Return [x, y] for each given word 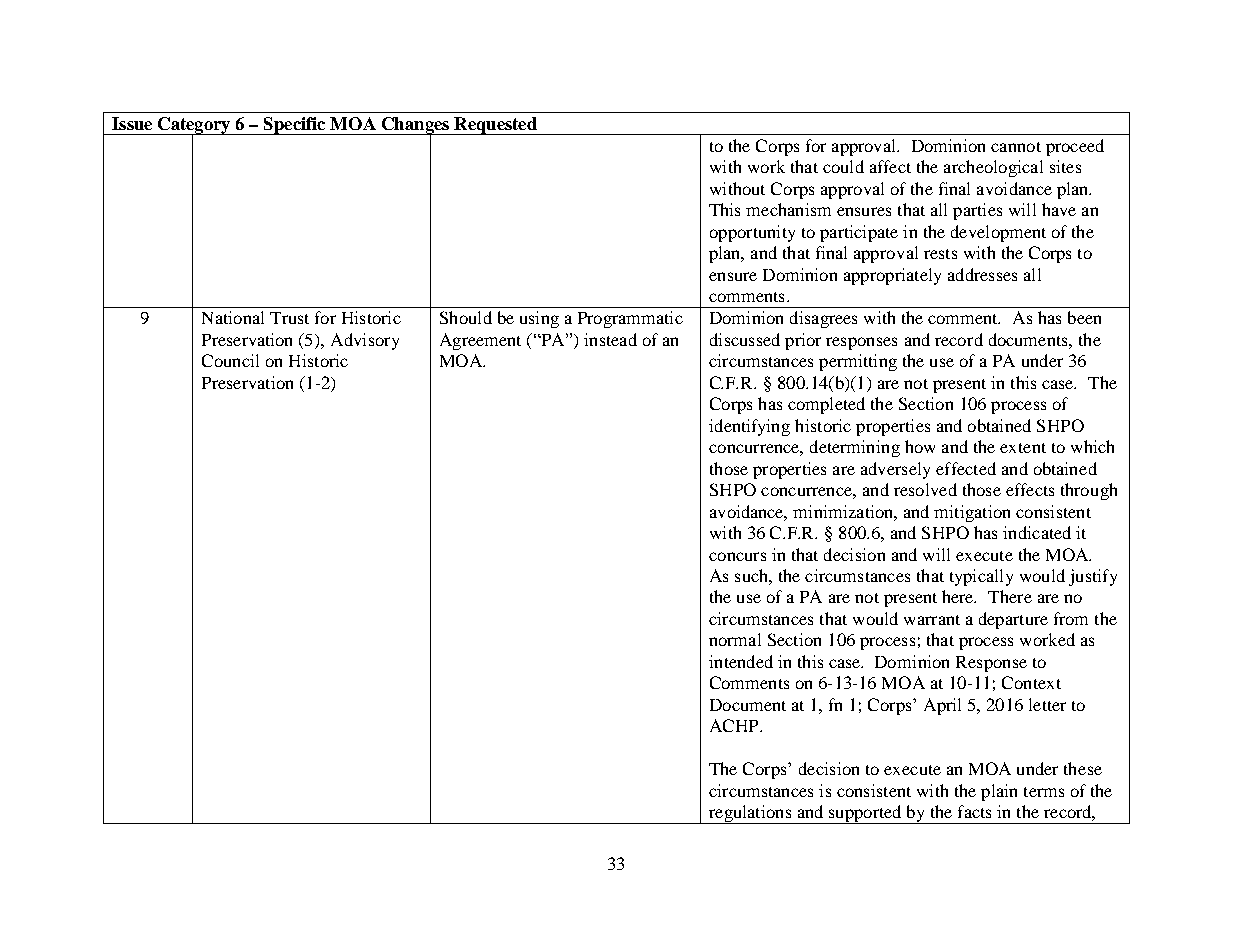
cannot [1016, 147]
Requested [495, 126]
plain [999, 792]
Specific [295, 126]
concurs [737, 556]
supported [865, 814]
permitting [858, 362]
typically [981, 577]
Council [230, 360]
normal [735, 639]
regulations [750, 814]
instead [610, 339]
